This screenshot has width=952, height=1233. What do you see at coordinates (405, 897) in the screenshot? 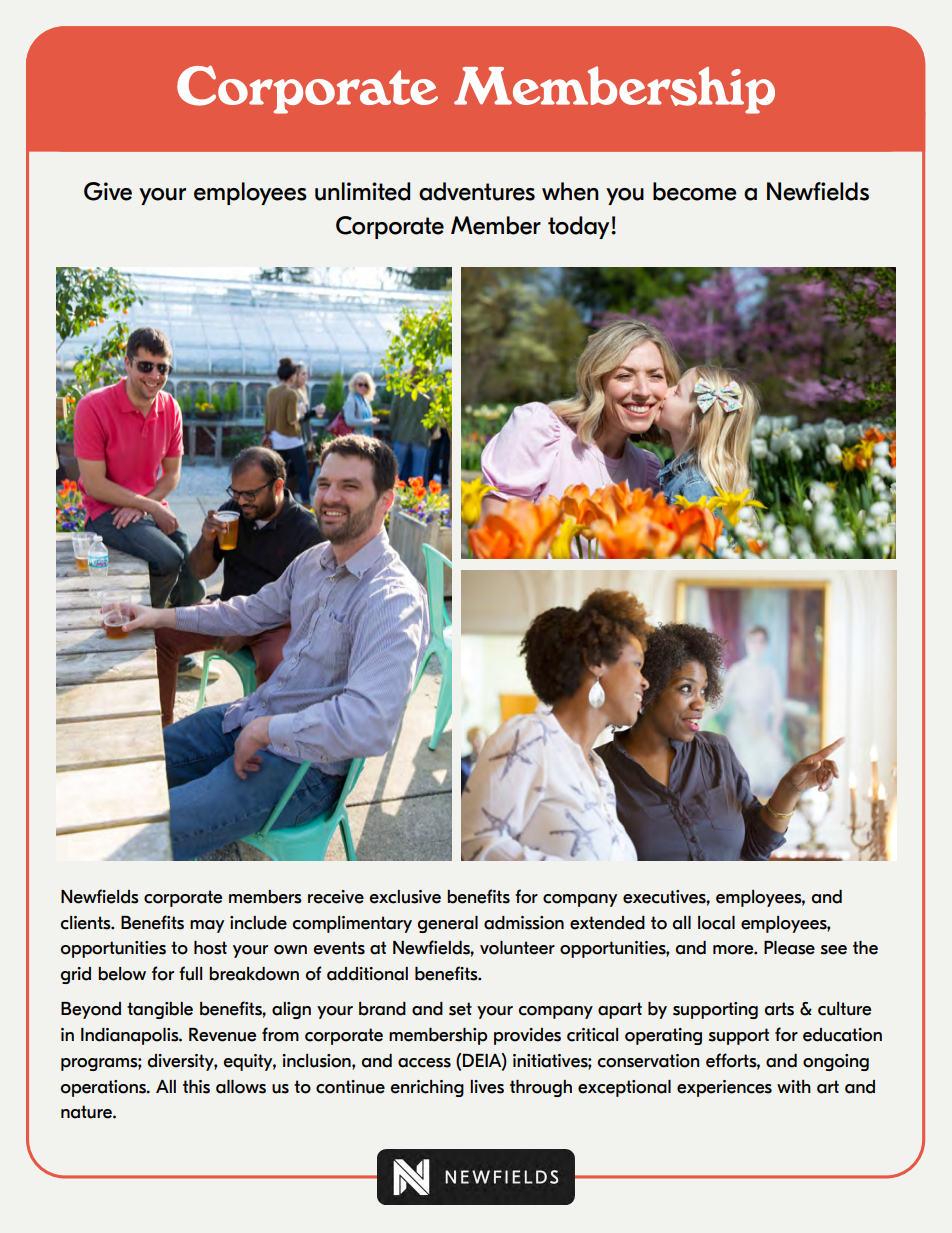
I see `exclusive` at bounding box center [405, 897].
